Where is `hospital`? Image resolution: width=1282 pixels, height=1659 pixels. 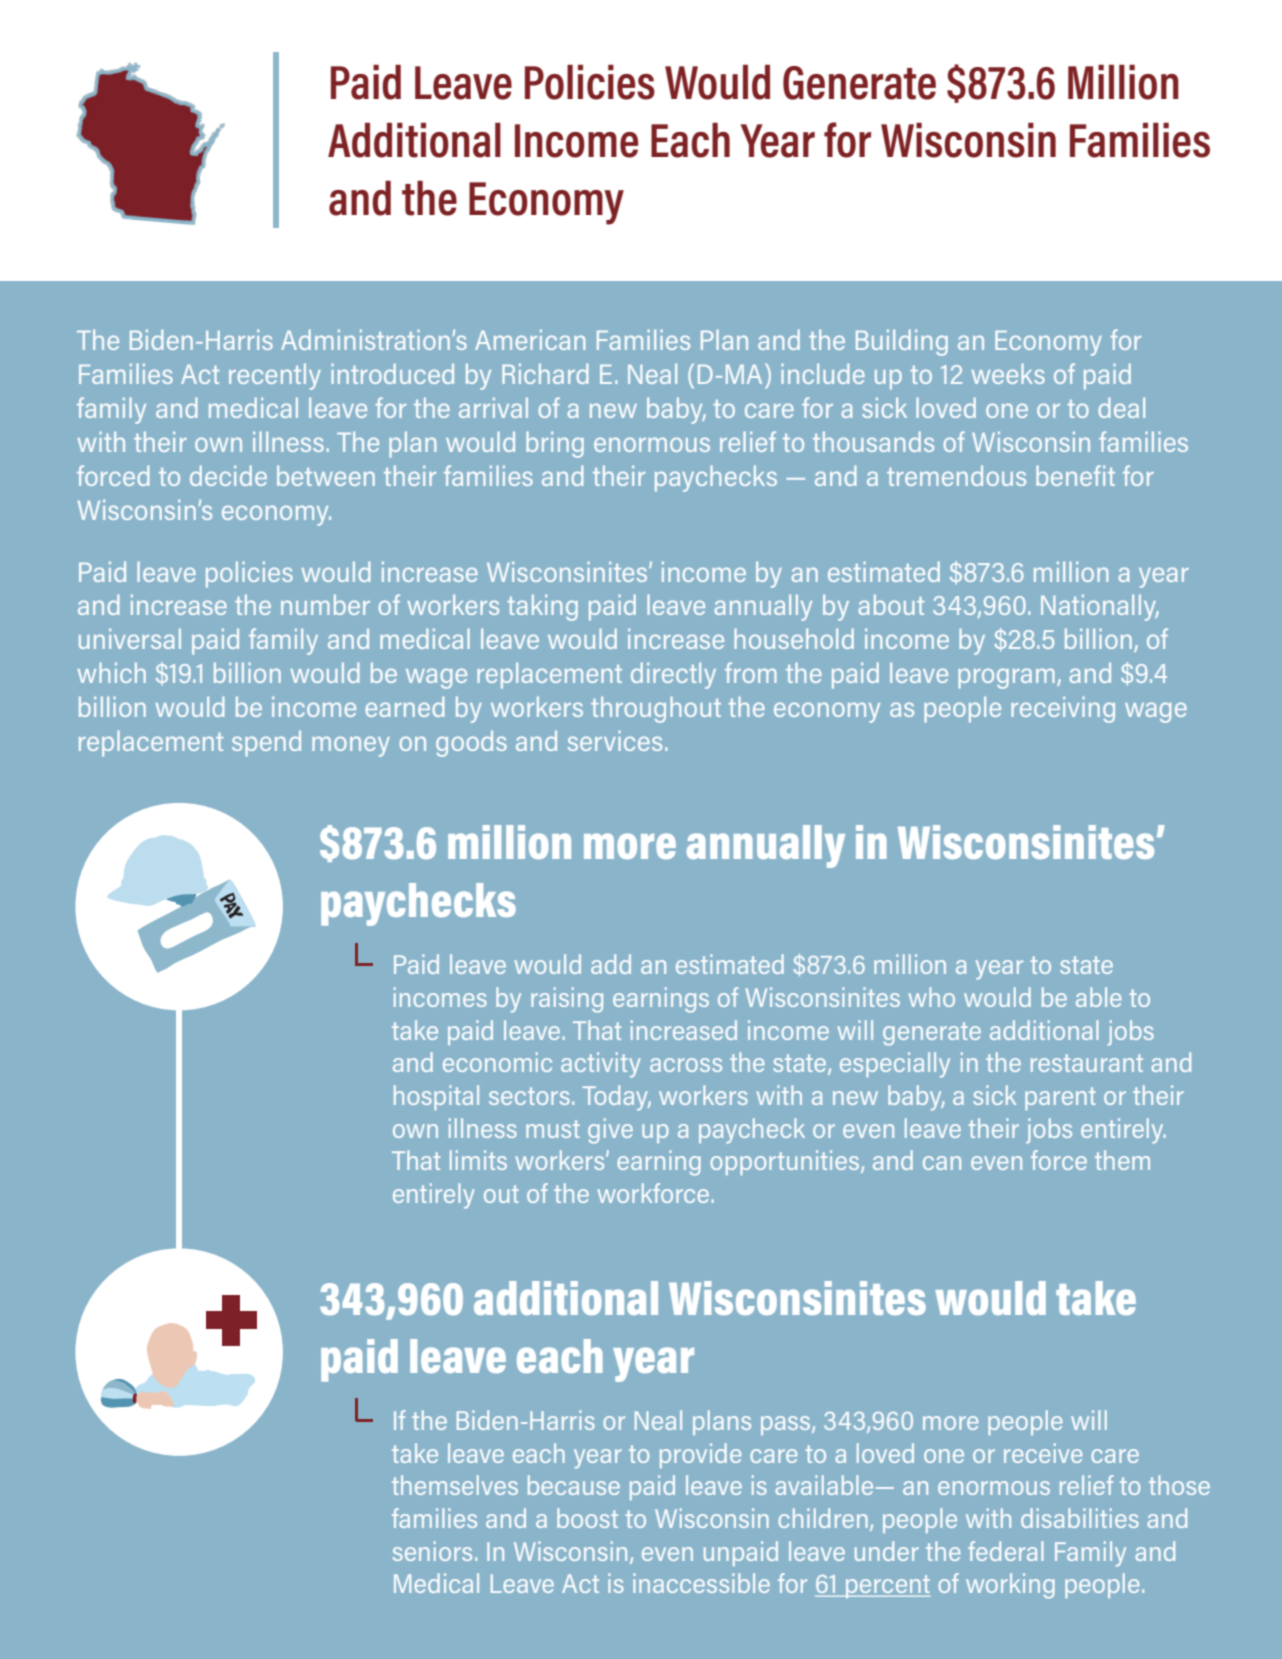
hospital is located at coordinates (436, 1097).
